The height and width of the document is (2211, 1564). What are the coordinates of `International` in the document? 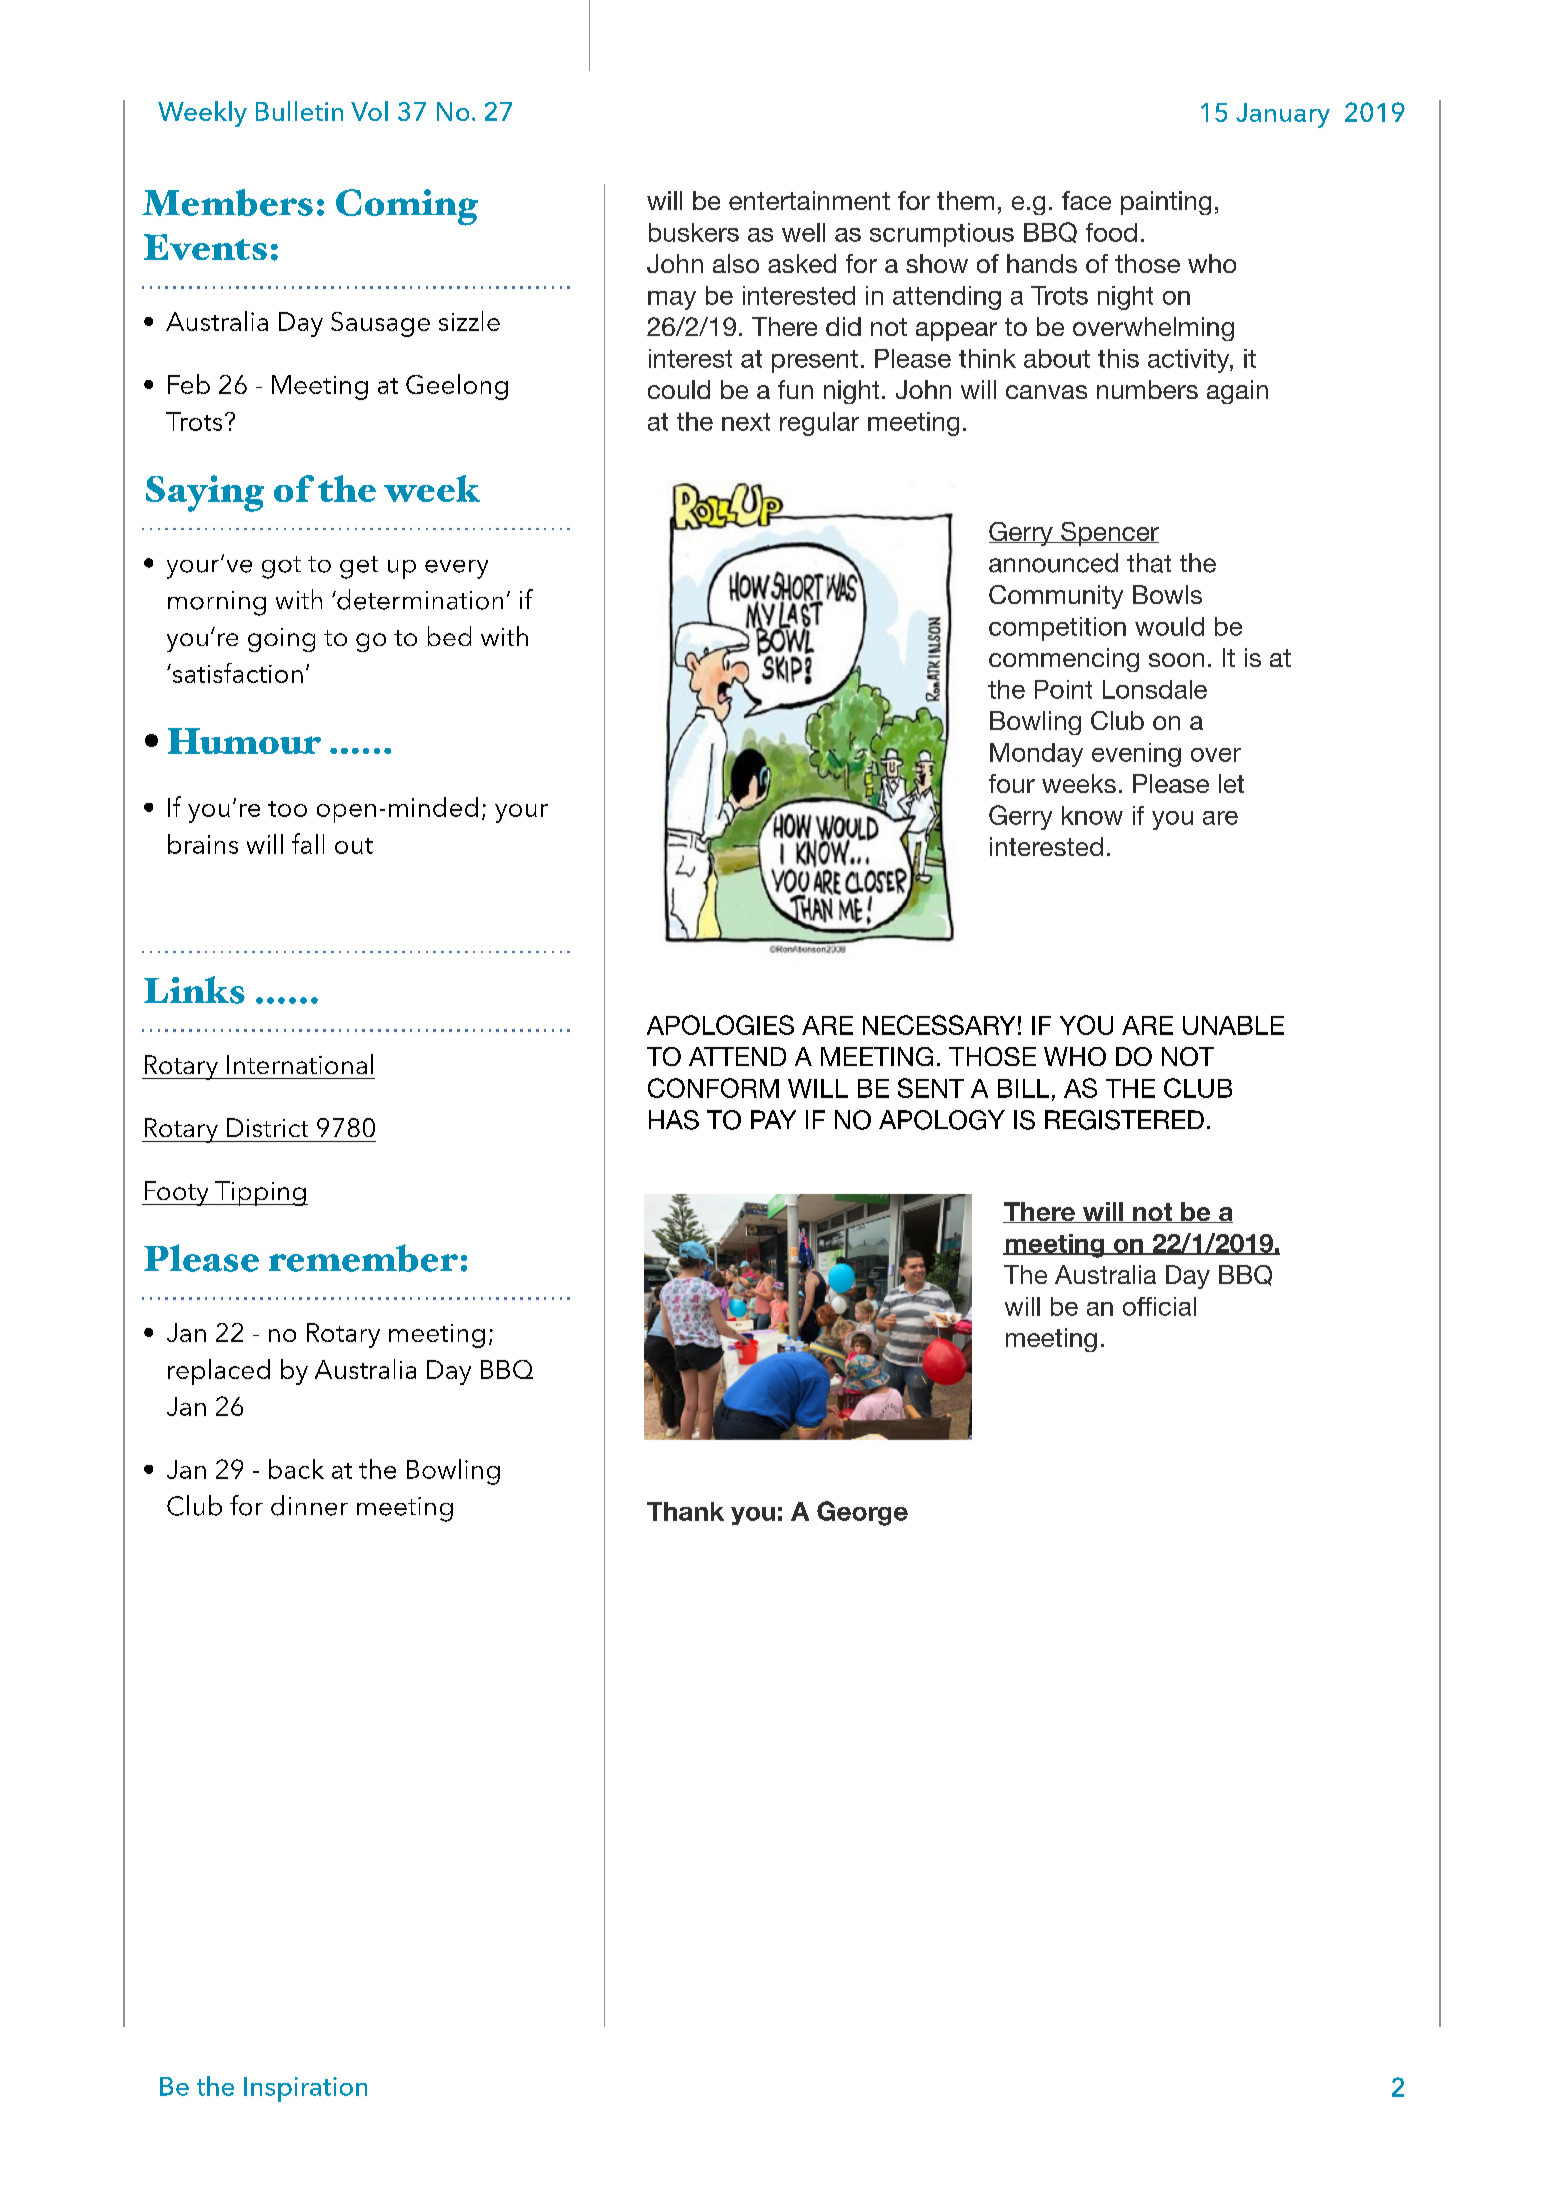 It's located at (300, 1064).
